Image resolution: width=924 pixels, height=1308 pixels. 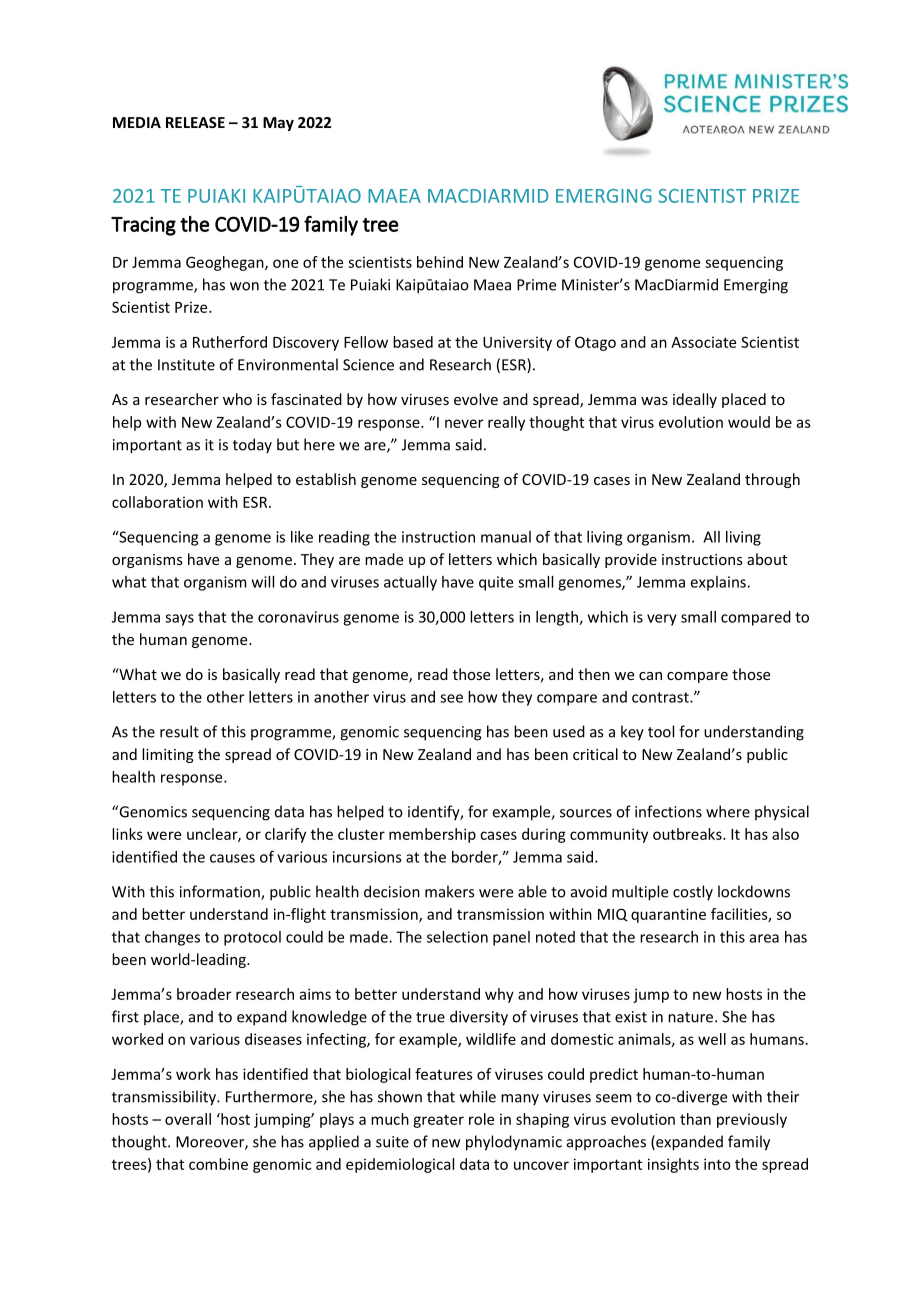 What do you see at coordinates (440, 262) in the document?
I see `behind` at bounding box center [440, 262].
